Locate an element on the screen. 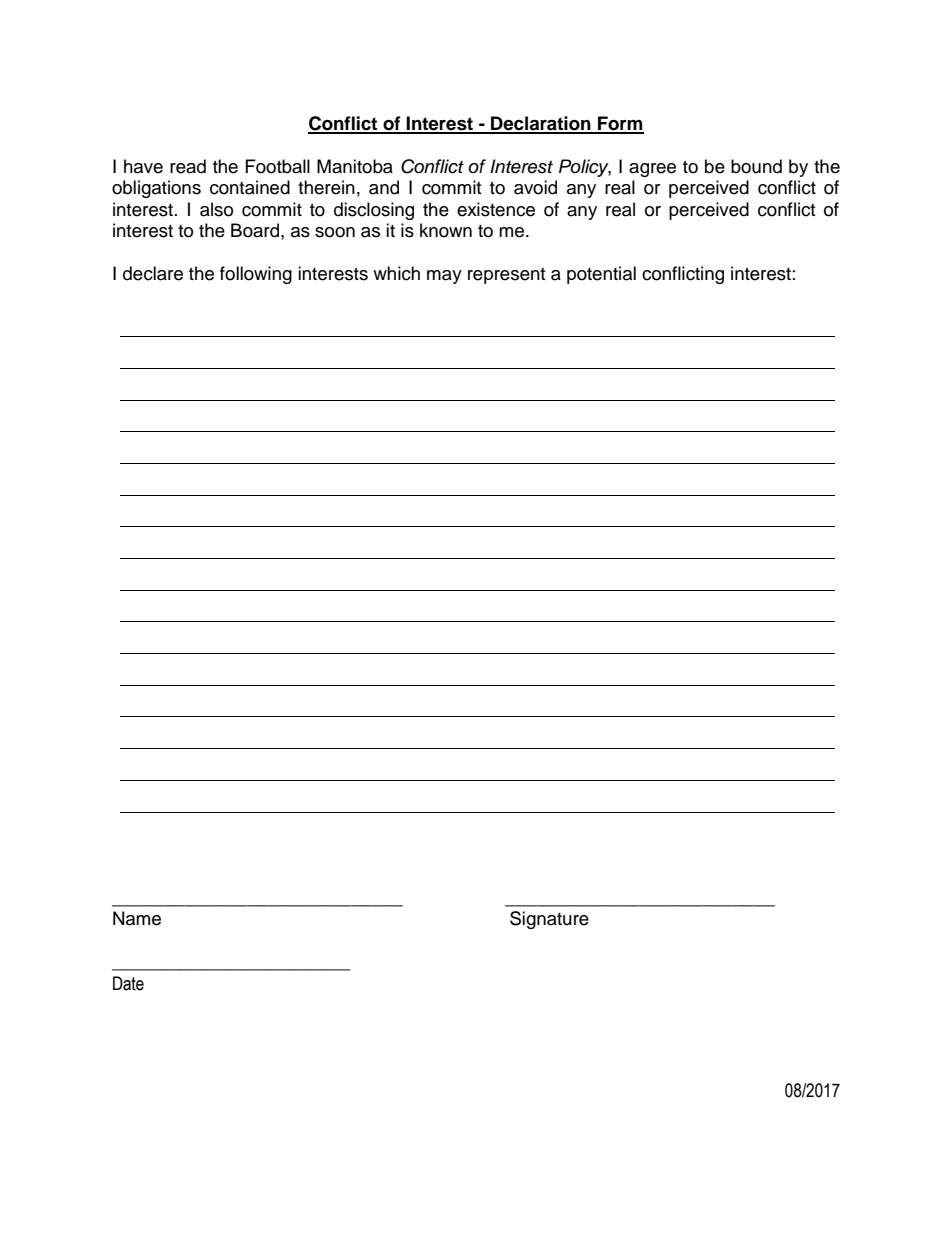 This screenshot has width=952, height=1233. Signature is located at coordinates (549, 920).
